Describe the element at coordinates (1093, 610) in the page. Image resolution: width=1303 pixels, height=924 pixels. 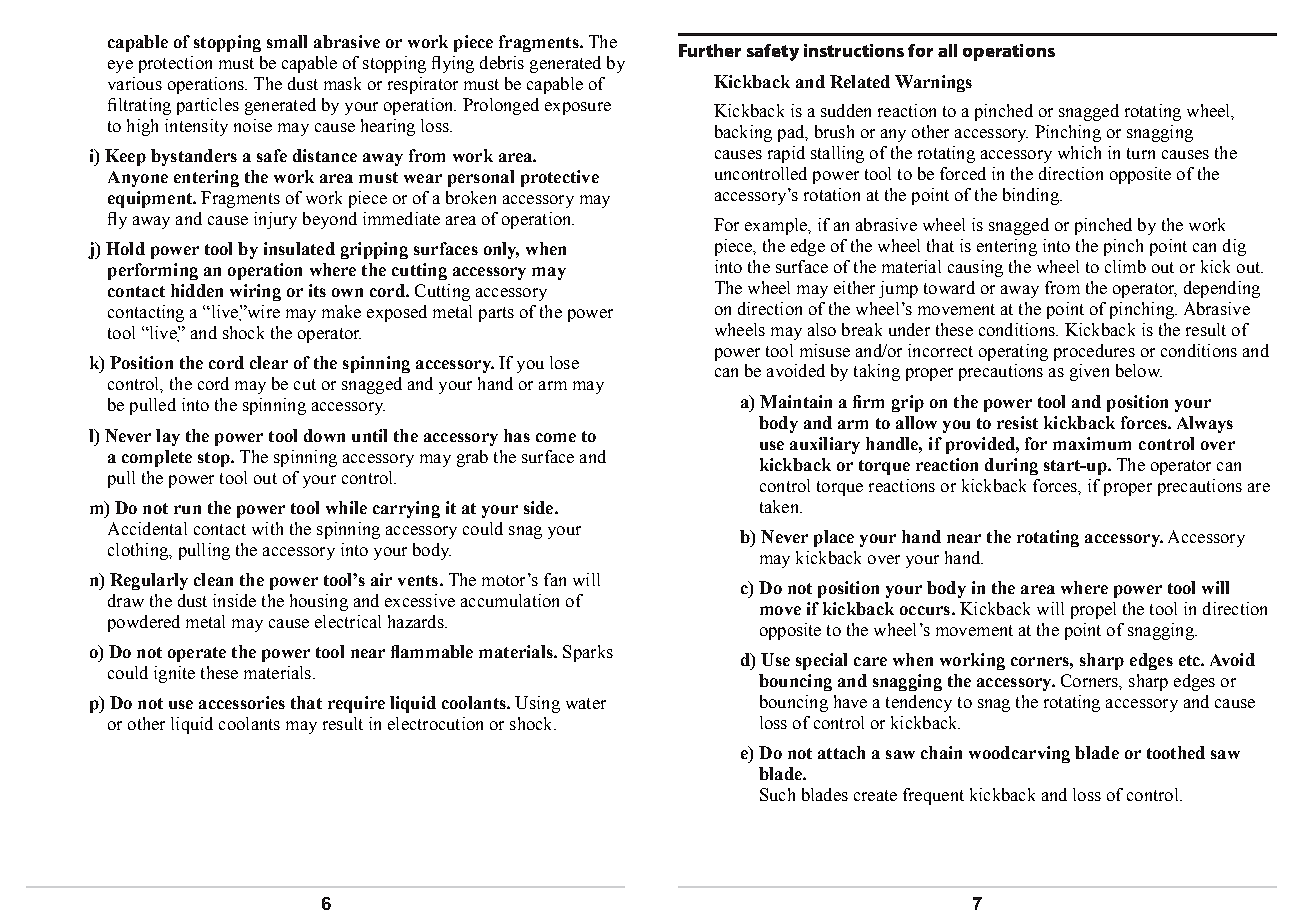
I see `propel` at that location.
